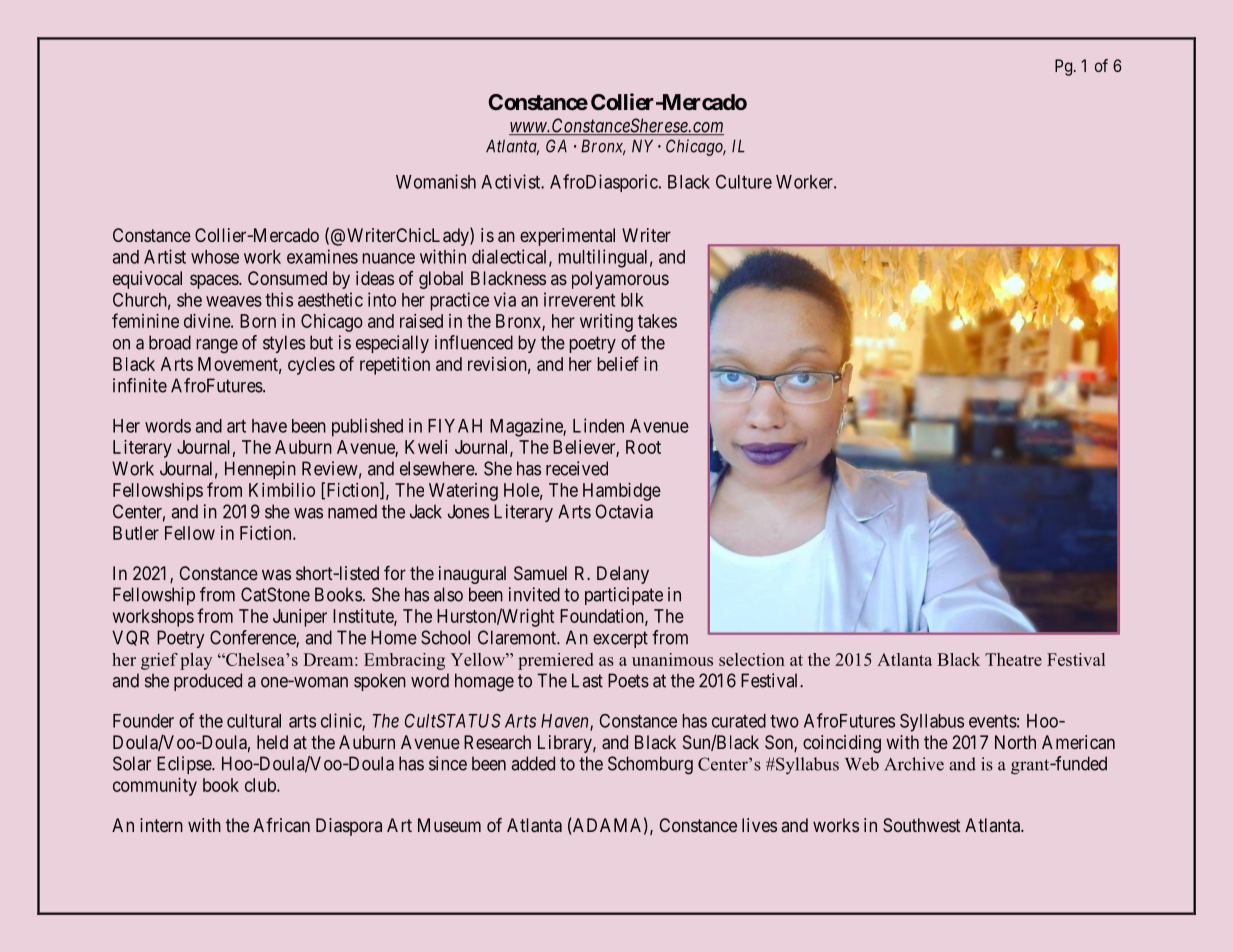  I want to click on excerpt, so click(620, 639).
